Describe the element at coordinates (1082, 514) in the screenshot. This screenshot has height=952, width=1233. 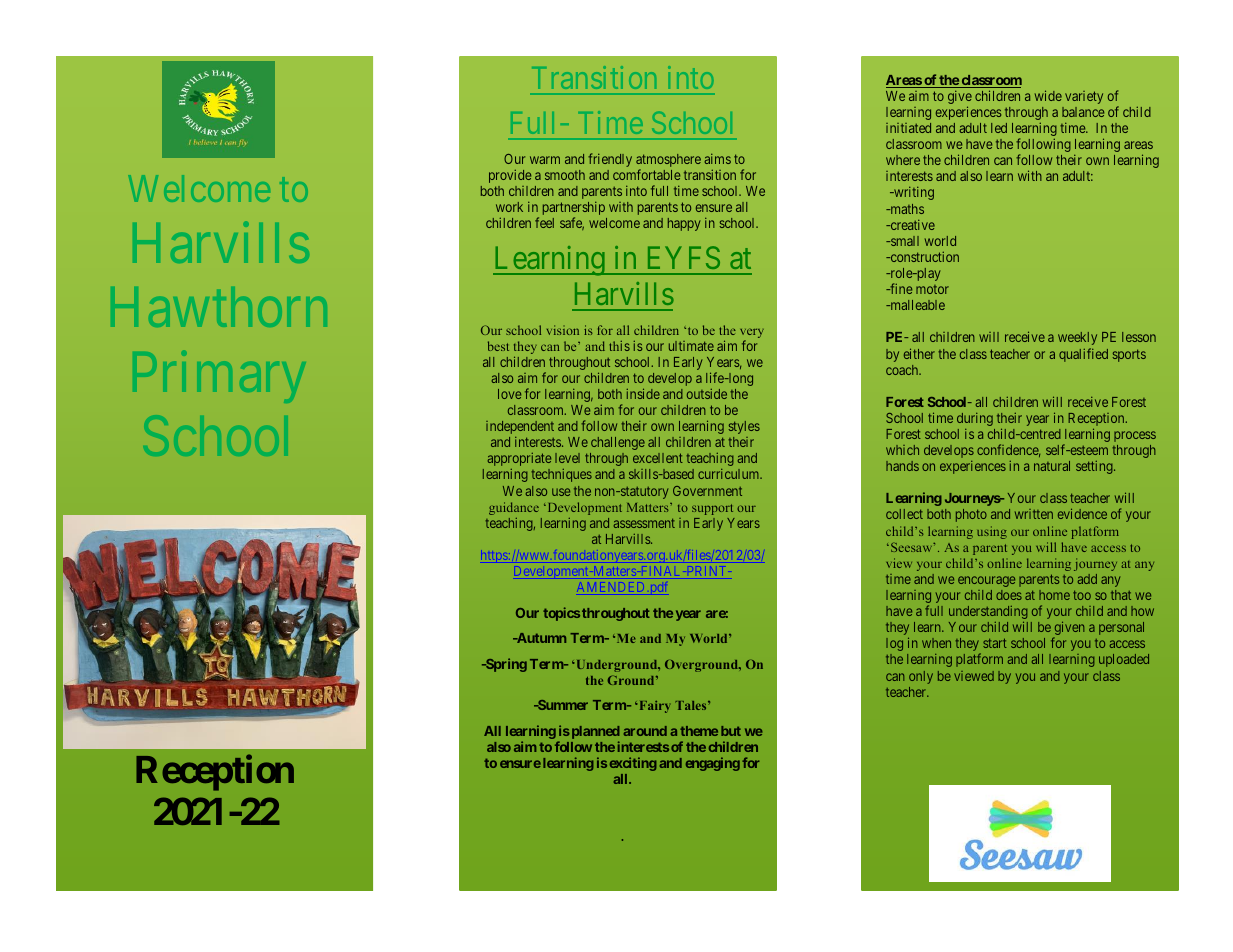
I see `evidence` at that location.
